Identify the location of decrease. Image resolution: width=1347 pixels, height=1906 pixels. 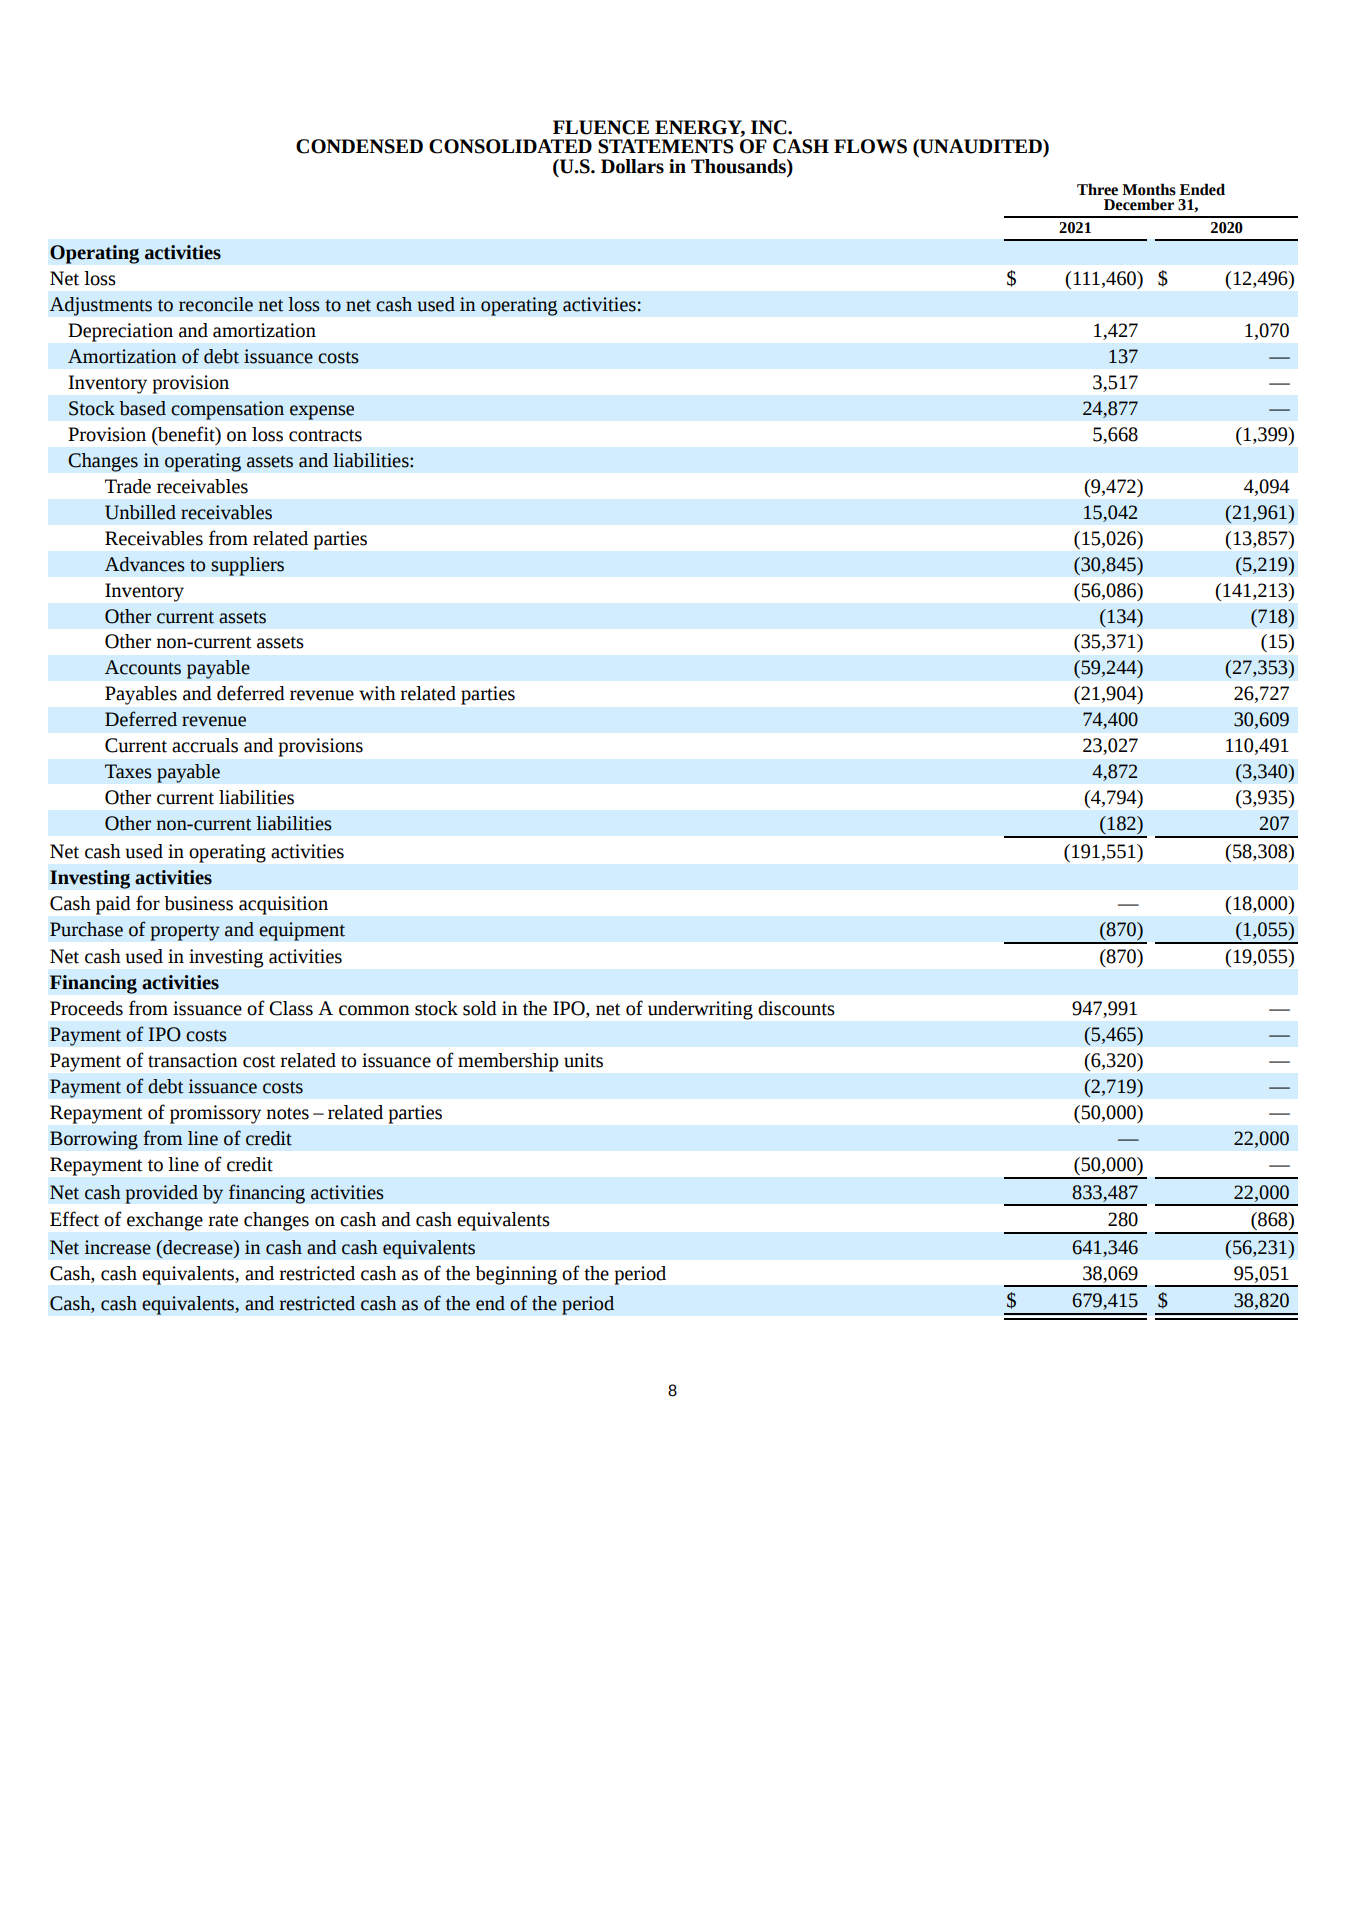
(198, 1247).
